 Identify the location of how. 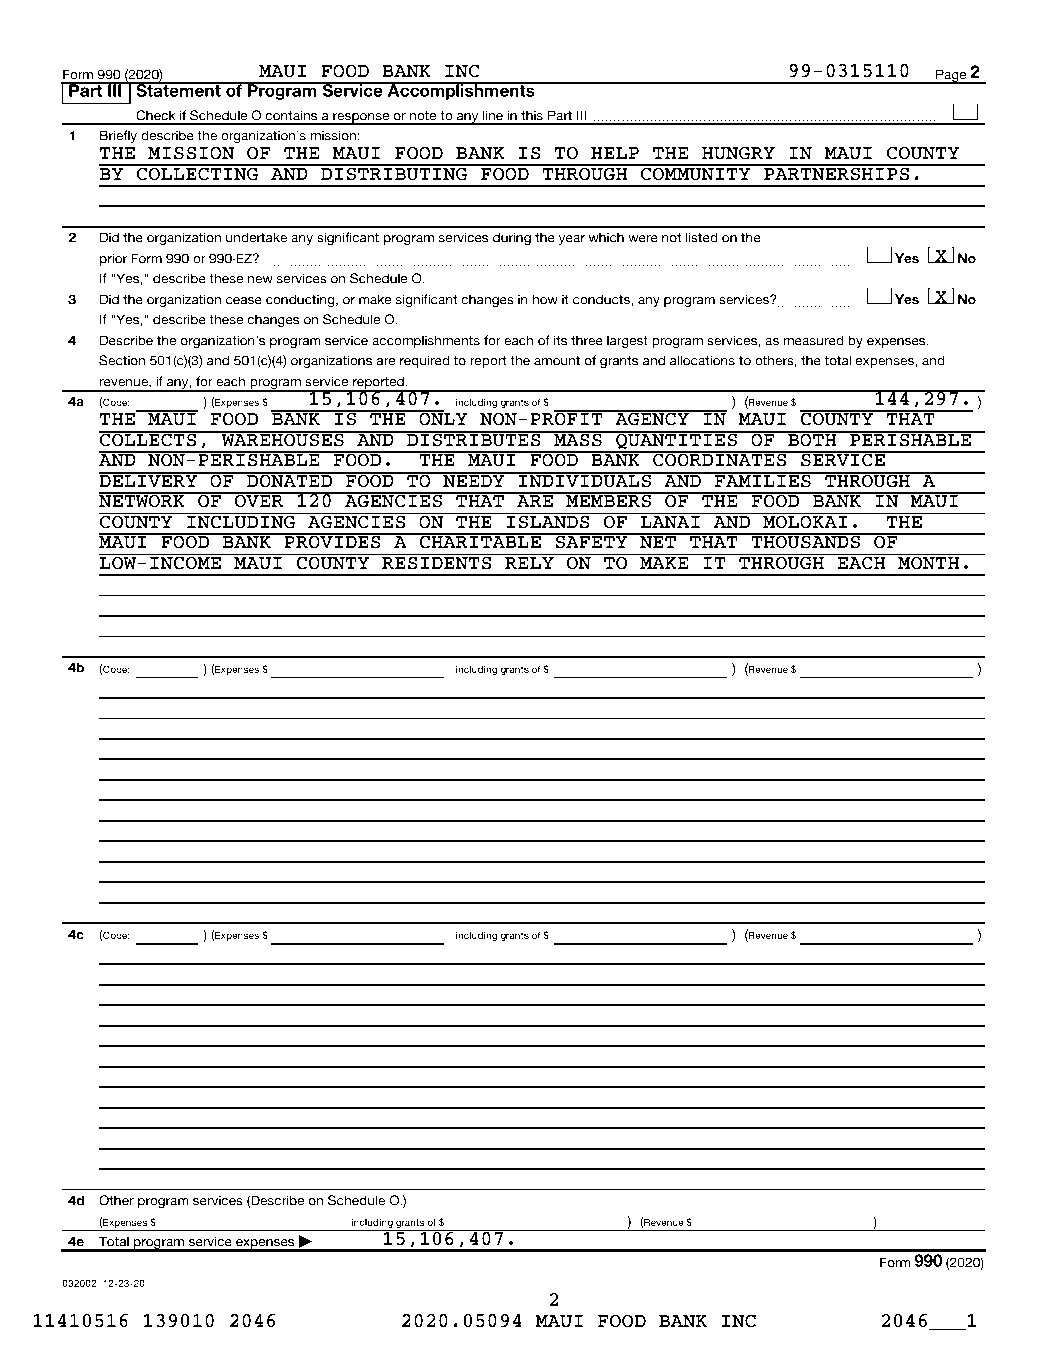
(545, 299).
